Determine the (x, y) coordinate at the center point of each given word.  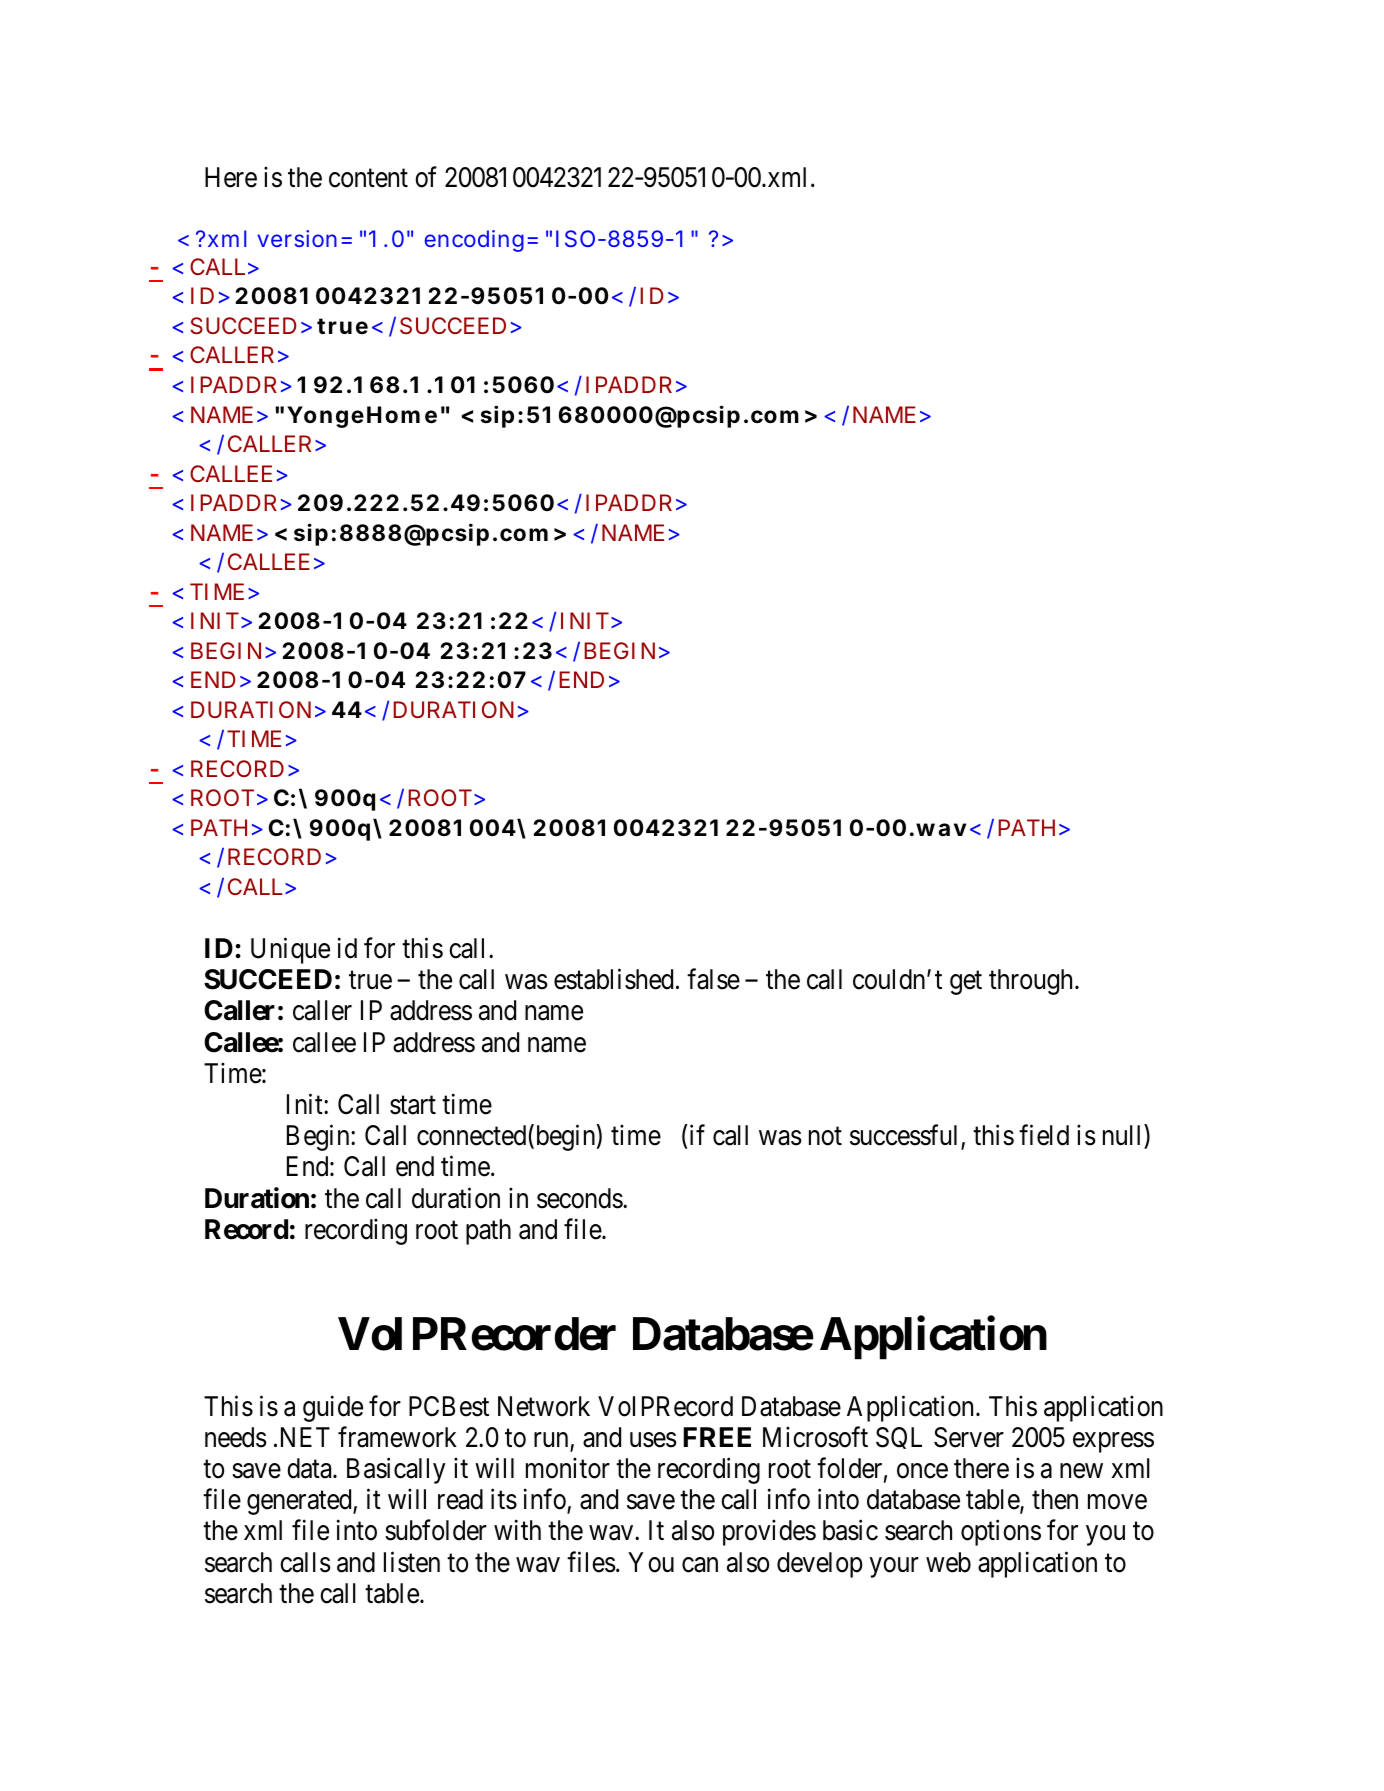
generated (300, 1502)
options (1001, 1533)
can (700, 1565)
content (368, 179)
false (713, 979)
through (1032, 982)
